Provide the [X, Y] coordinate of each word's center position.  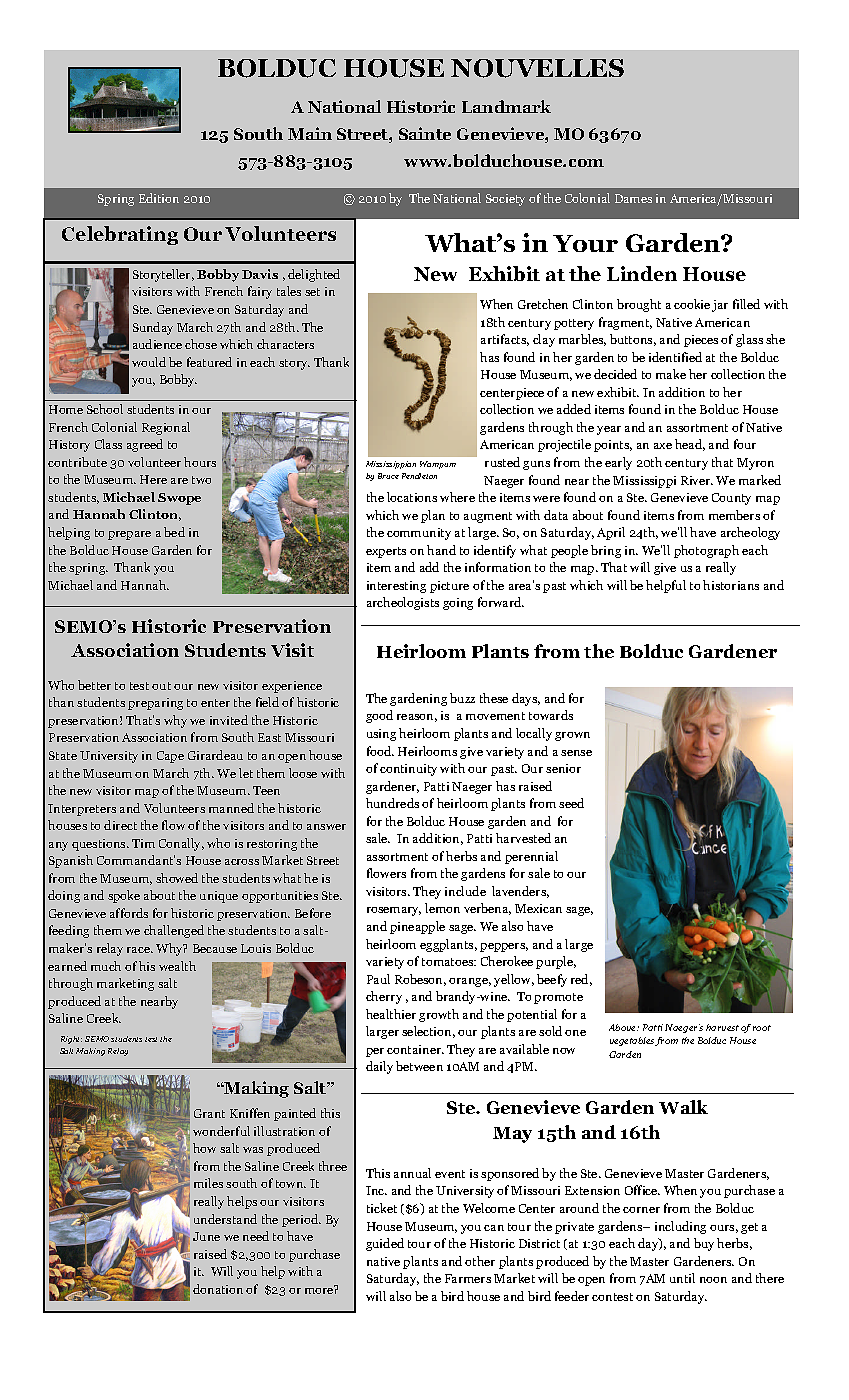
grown [572, 736]
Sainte [425, 133]
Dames [633, 198]
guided [385, 1244]
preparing [155, 704]
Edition [159, 198]
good [379, 716]
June [206, 1236]
